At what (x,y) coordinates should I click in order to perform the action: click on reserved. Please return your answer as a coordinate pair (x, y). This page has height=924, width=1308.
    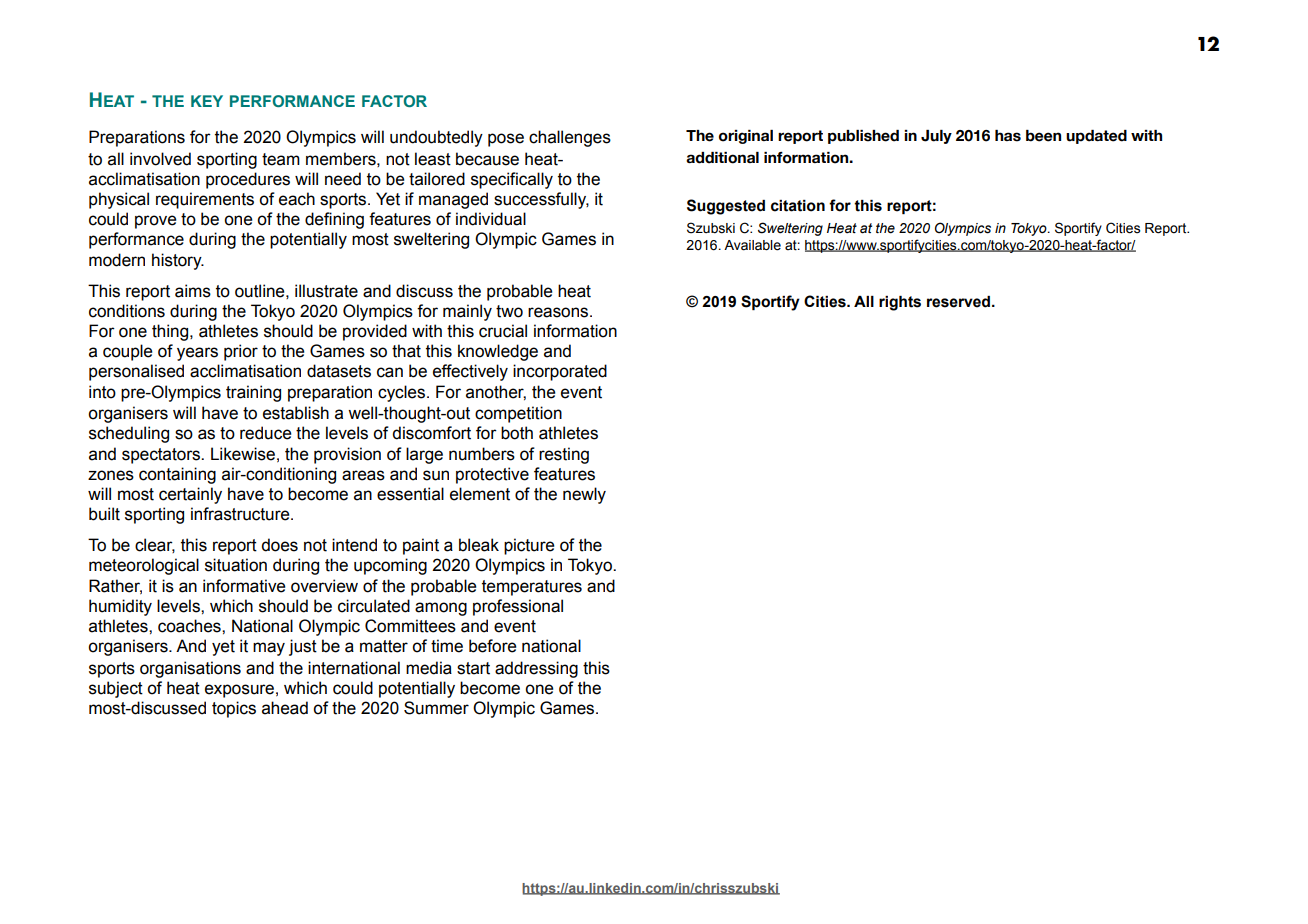
    Looking at the image, I should click on (960, 302).
